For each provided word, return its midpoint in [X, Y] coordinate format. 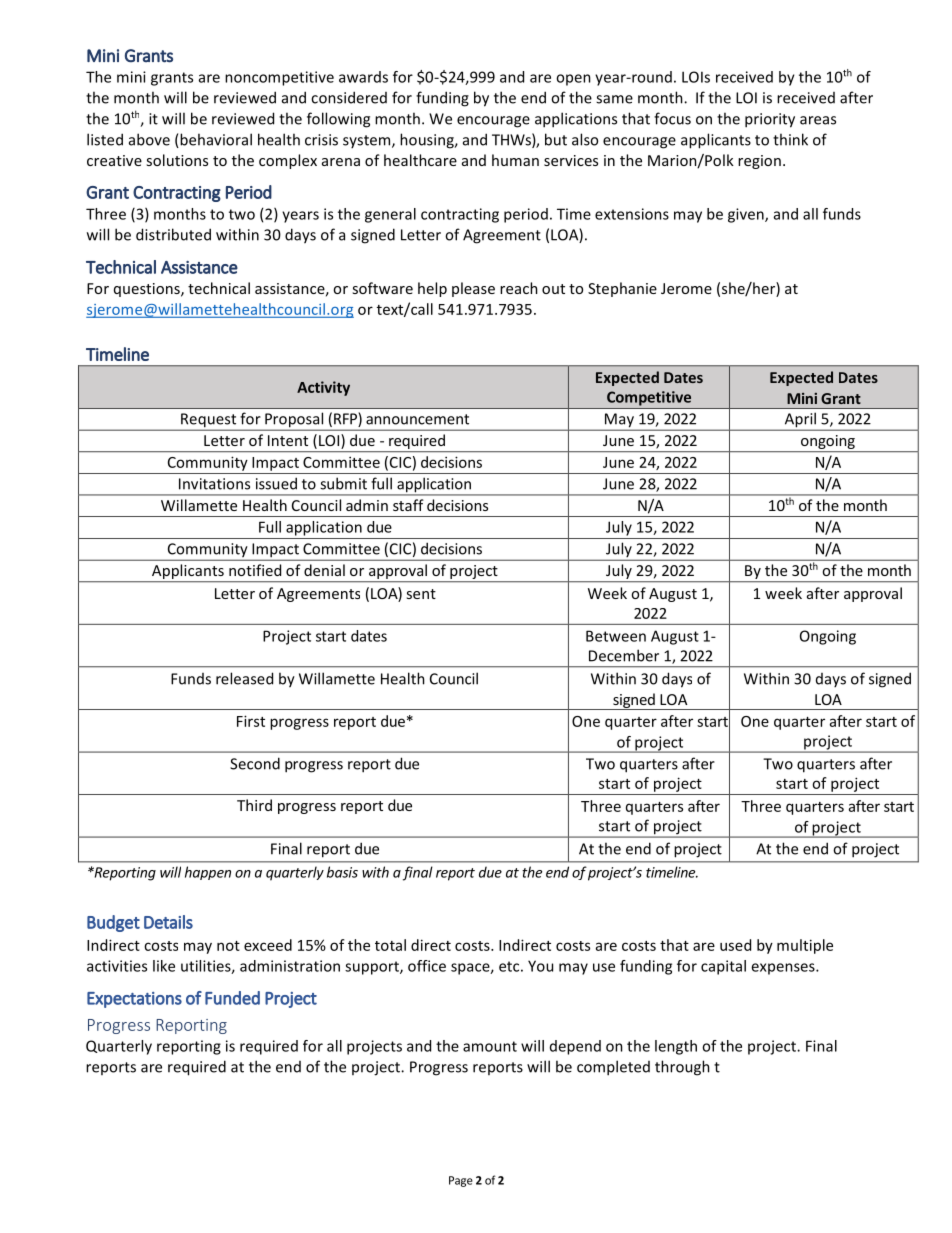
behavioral [215, 140]
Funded [232, 998]
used [735, 945]
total [390, 945]
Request [209, 421]
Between [616, 636]
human [515, 160]
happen [208, 873]
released [244, 678]
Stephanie [622, 289]
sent [421, 594]
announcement [417, 419]
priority [770, 120]
